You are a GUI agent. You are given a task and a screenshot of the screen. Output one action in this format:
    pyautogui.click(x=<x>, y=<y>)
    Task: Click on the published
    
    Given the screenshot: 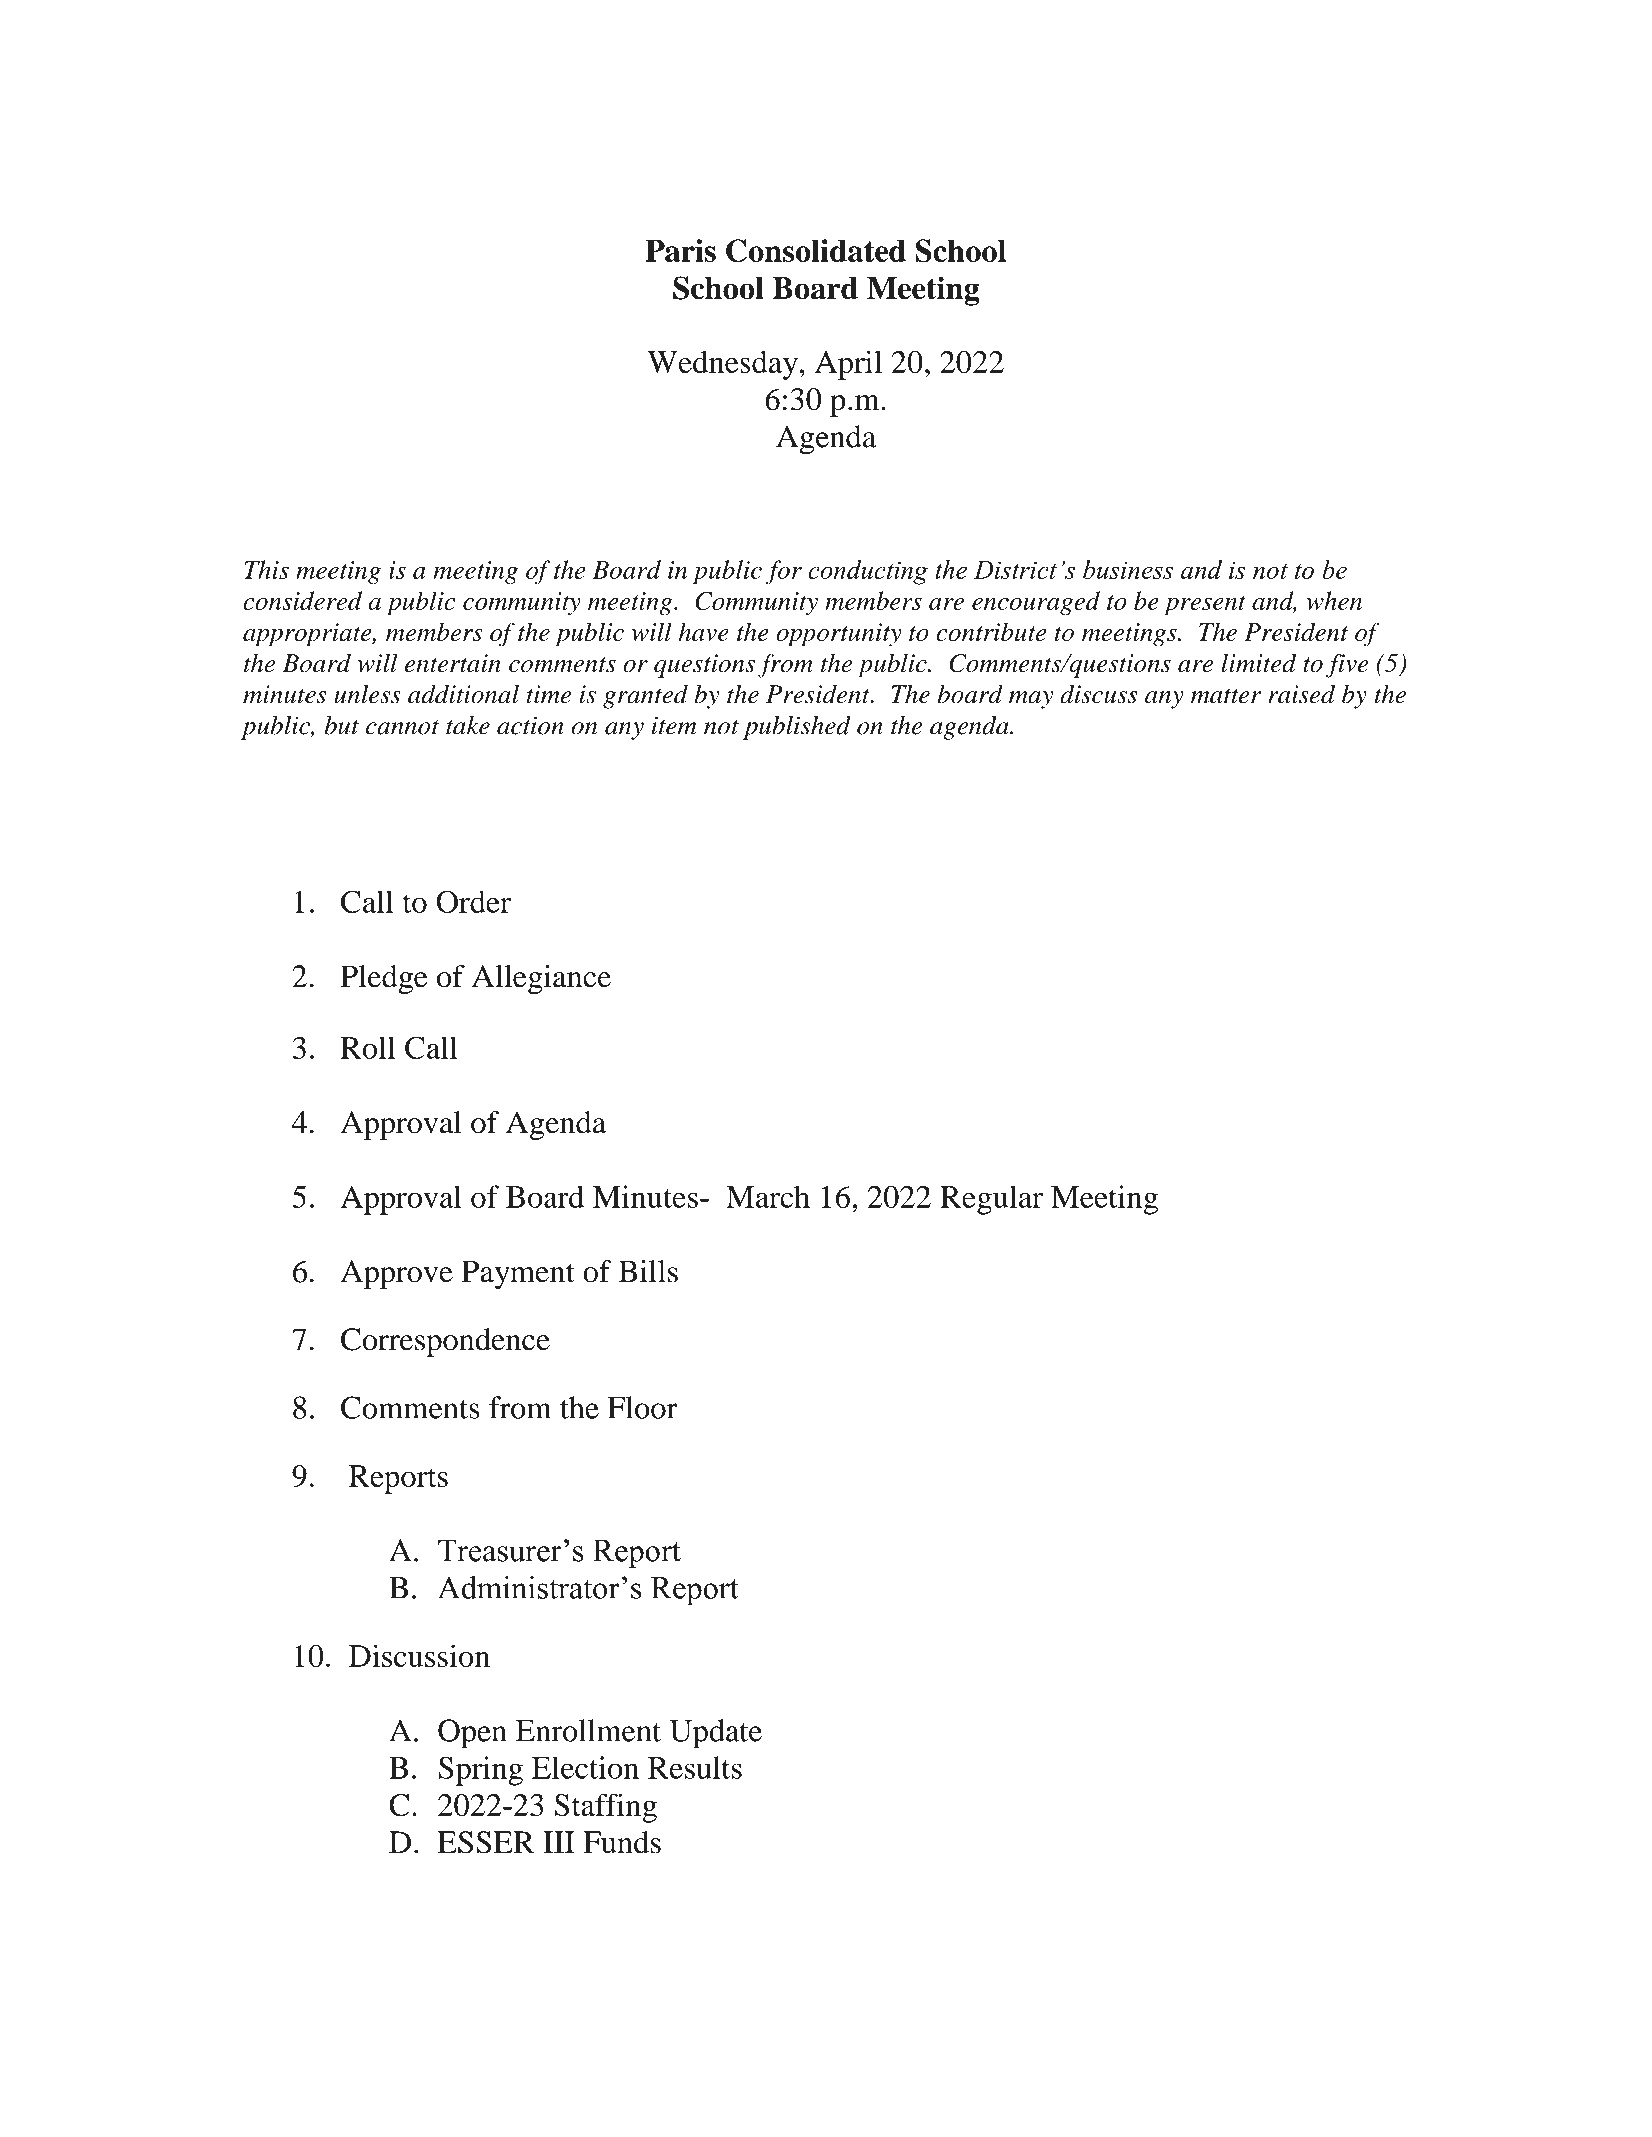 What is the action you would take?
    pyautogui.click(x=797, y=728)
